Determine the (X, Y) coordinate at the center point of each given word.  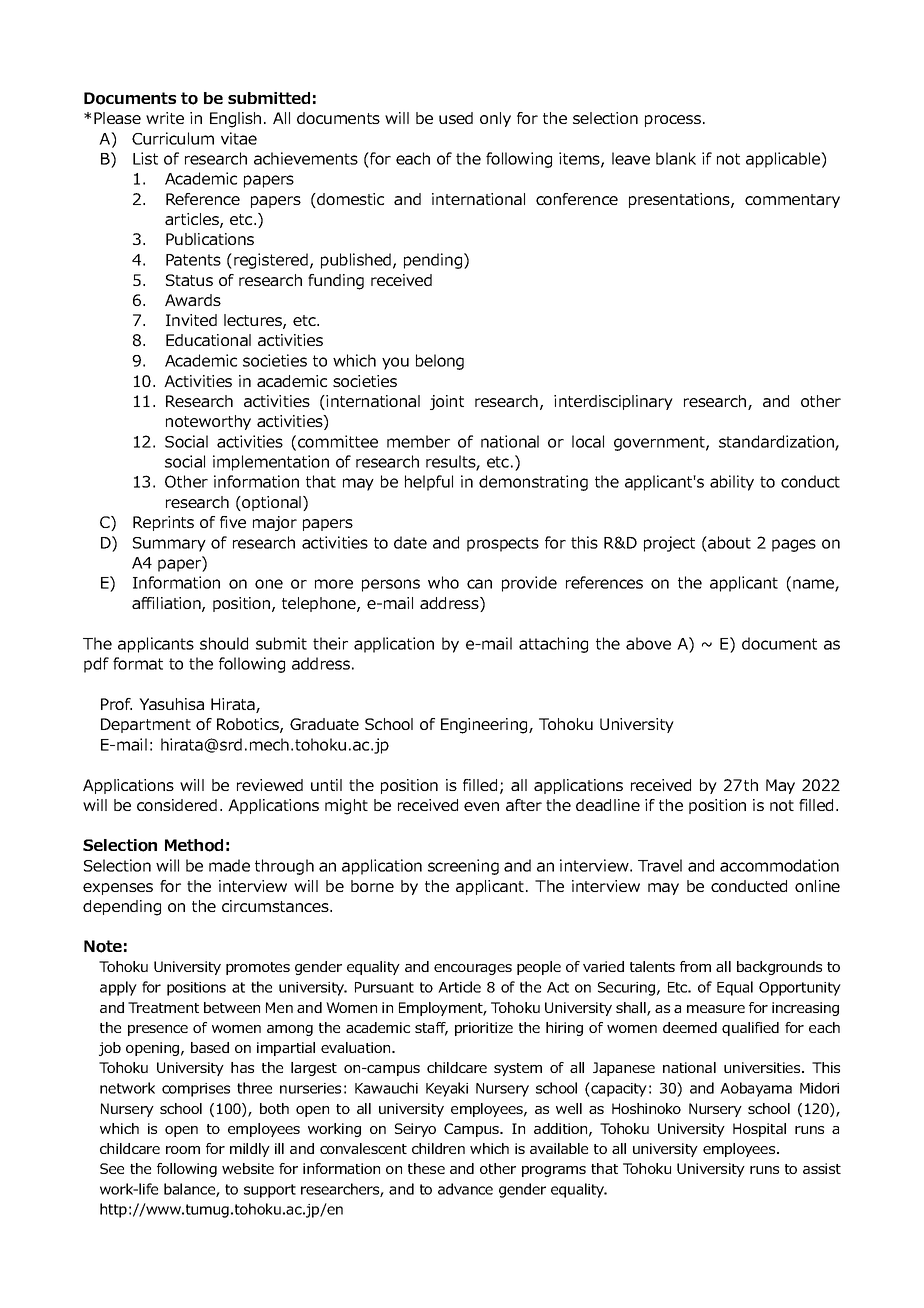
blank (676, 158)
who (443, 582)
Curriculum (173, 138)
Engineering (485, 726)
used (456, 118)
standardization (777, 442)
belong (440, 362)
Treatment (163, 1007)
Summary (169, 544)
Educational (208, 340)
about (728, 542)
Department (146, 725)
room (183, 1150)
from (695, 966)
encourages (473, 969)
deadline (608, 805)
